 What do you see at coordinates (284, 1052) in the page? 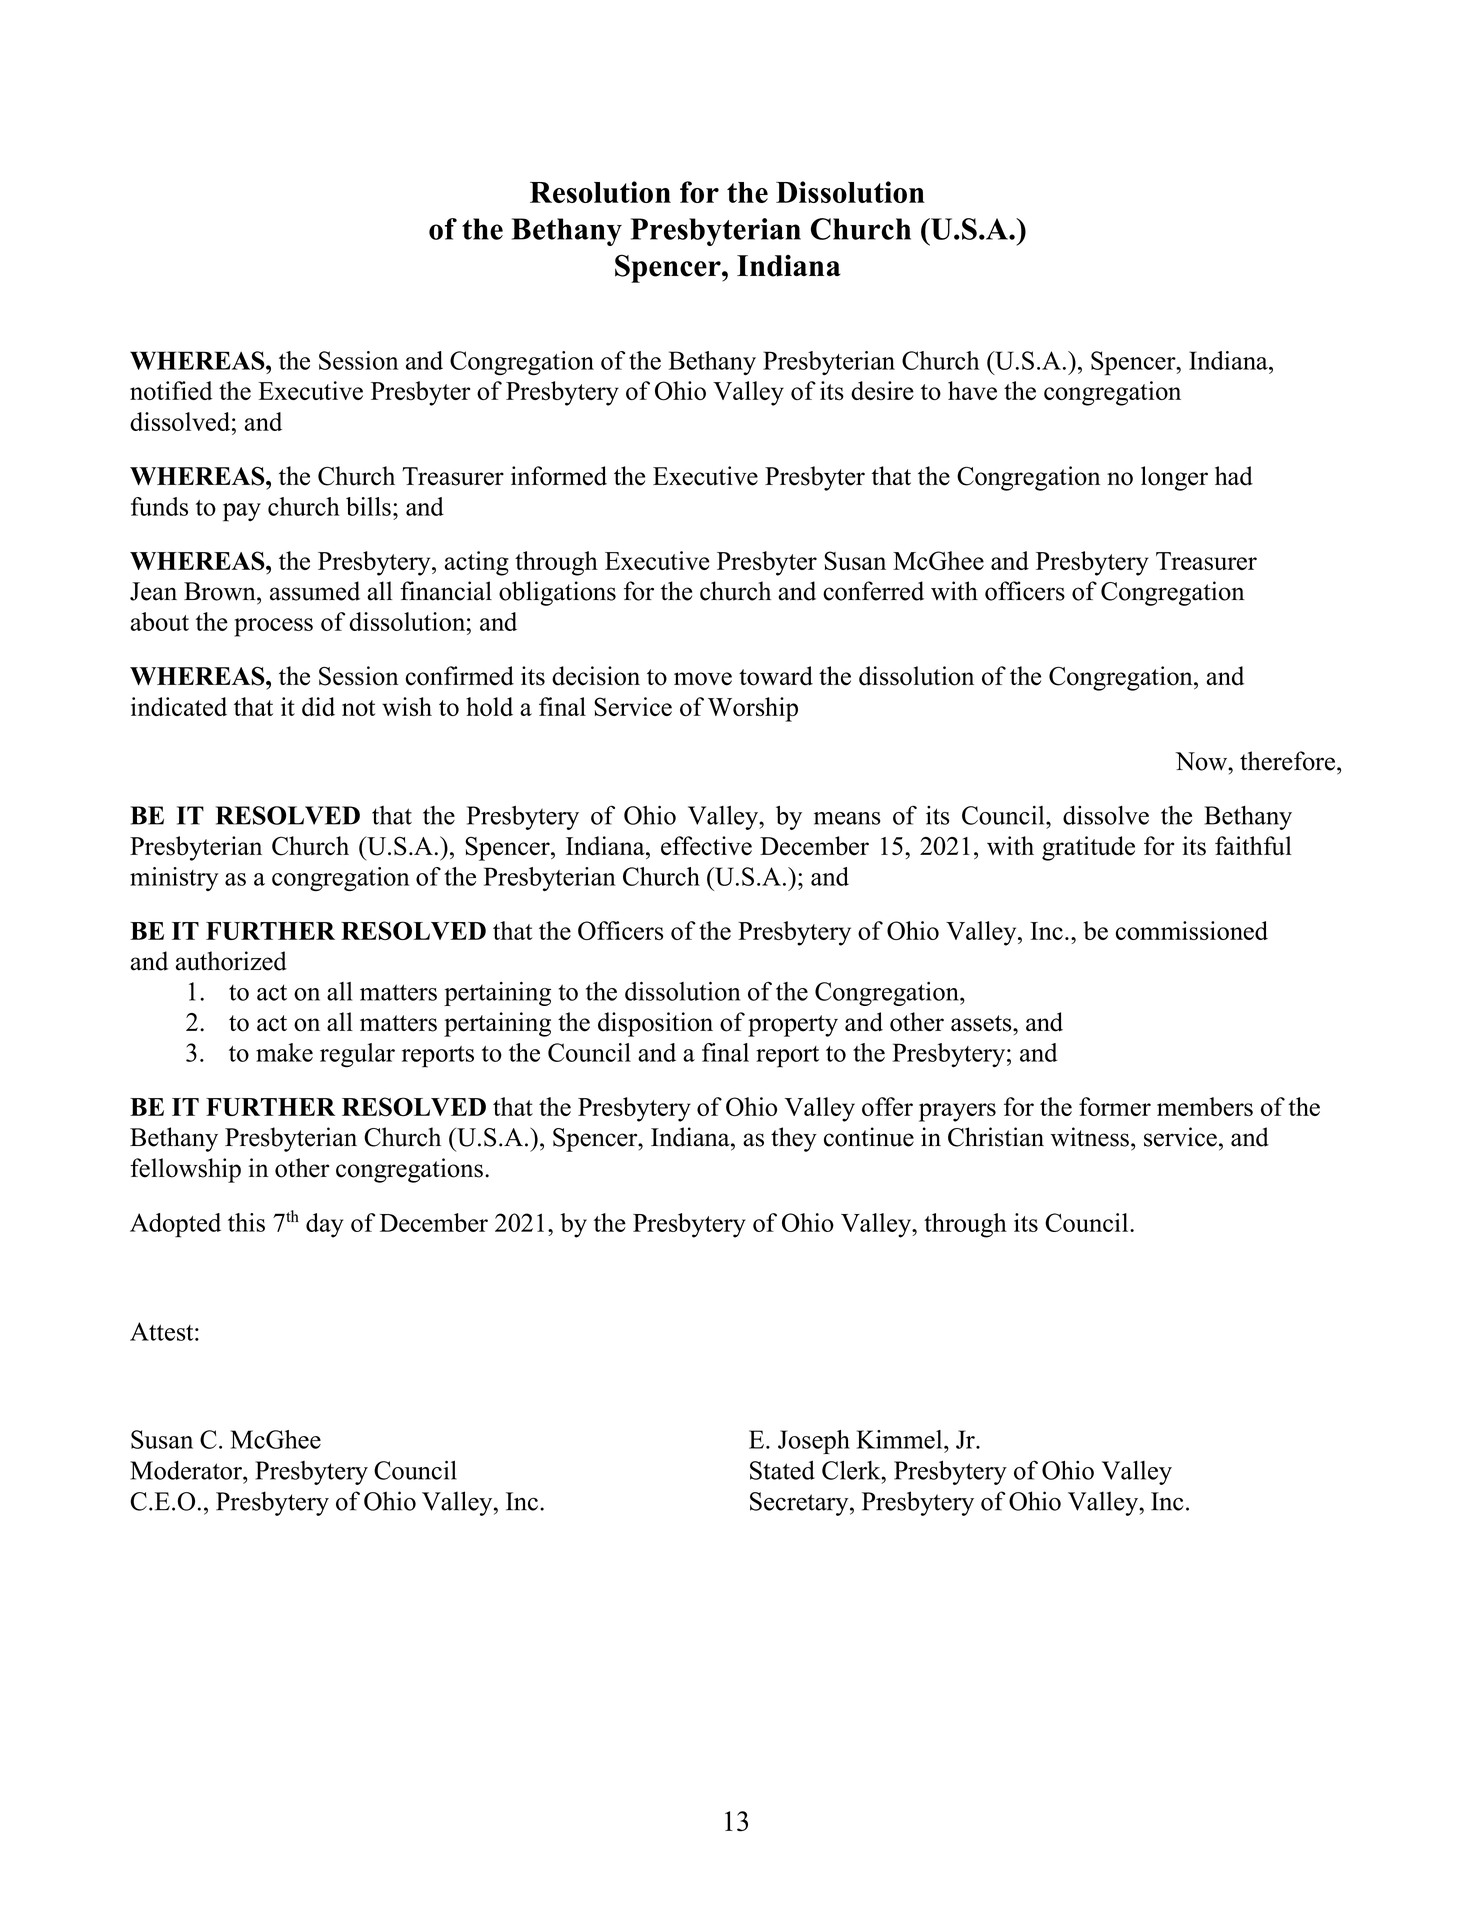
I see `make` at bounding box center [284, 1052].
